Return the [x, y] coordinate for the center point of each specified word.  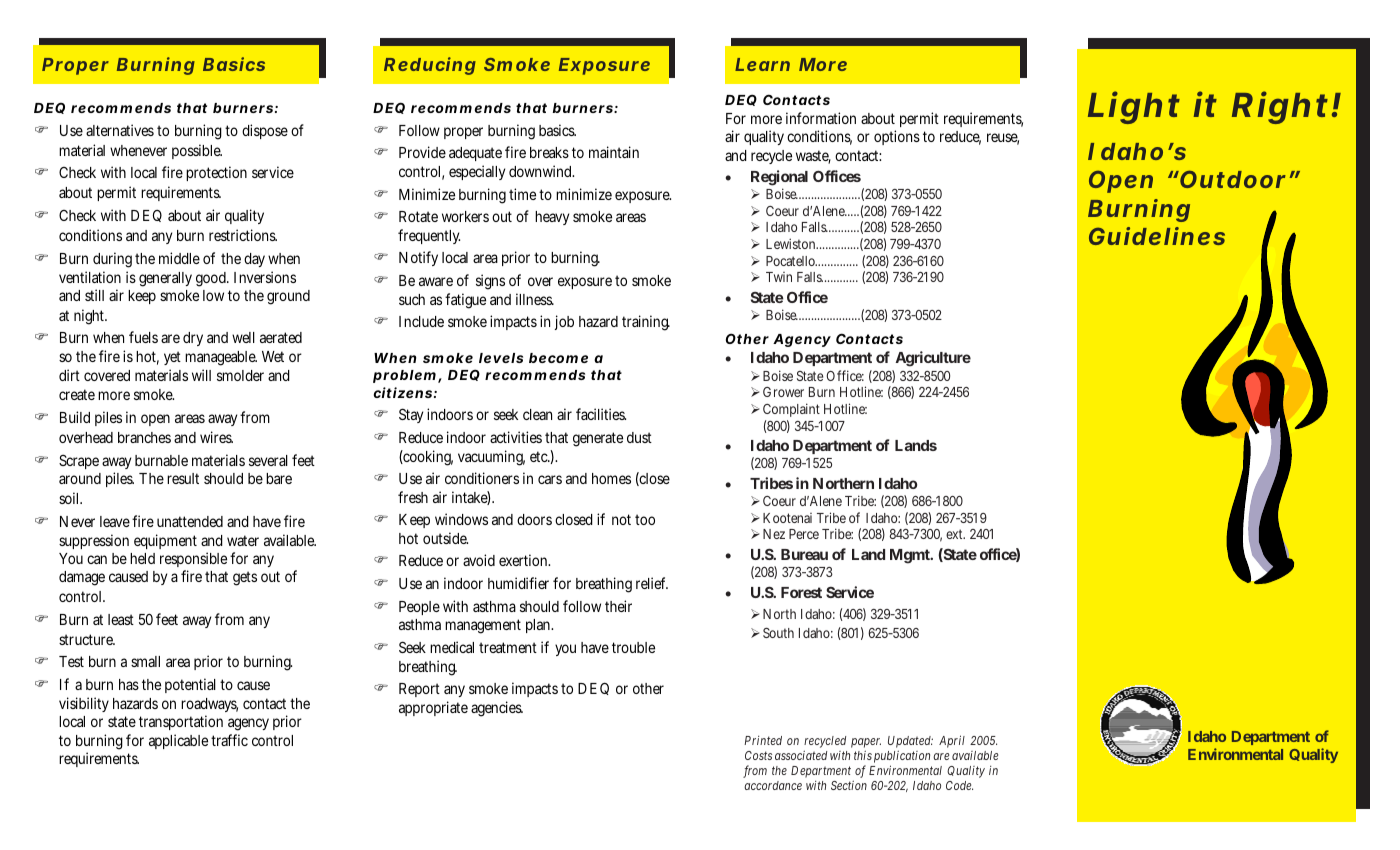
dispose [265, 131]
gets [245, 578]
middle [179, 258]
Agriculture [933, 359]
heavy [552, 218]
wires [216, 437]
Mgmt [911, 556]
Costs [758, 755]
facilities [601, 414]
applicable [178, 741]
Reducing [430, 66]
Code [959, 785]
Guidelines [1157, 236]
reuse [1003, 139]
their [618, 606]
